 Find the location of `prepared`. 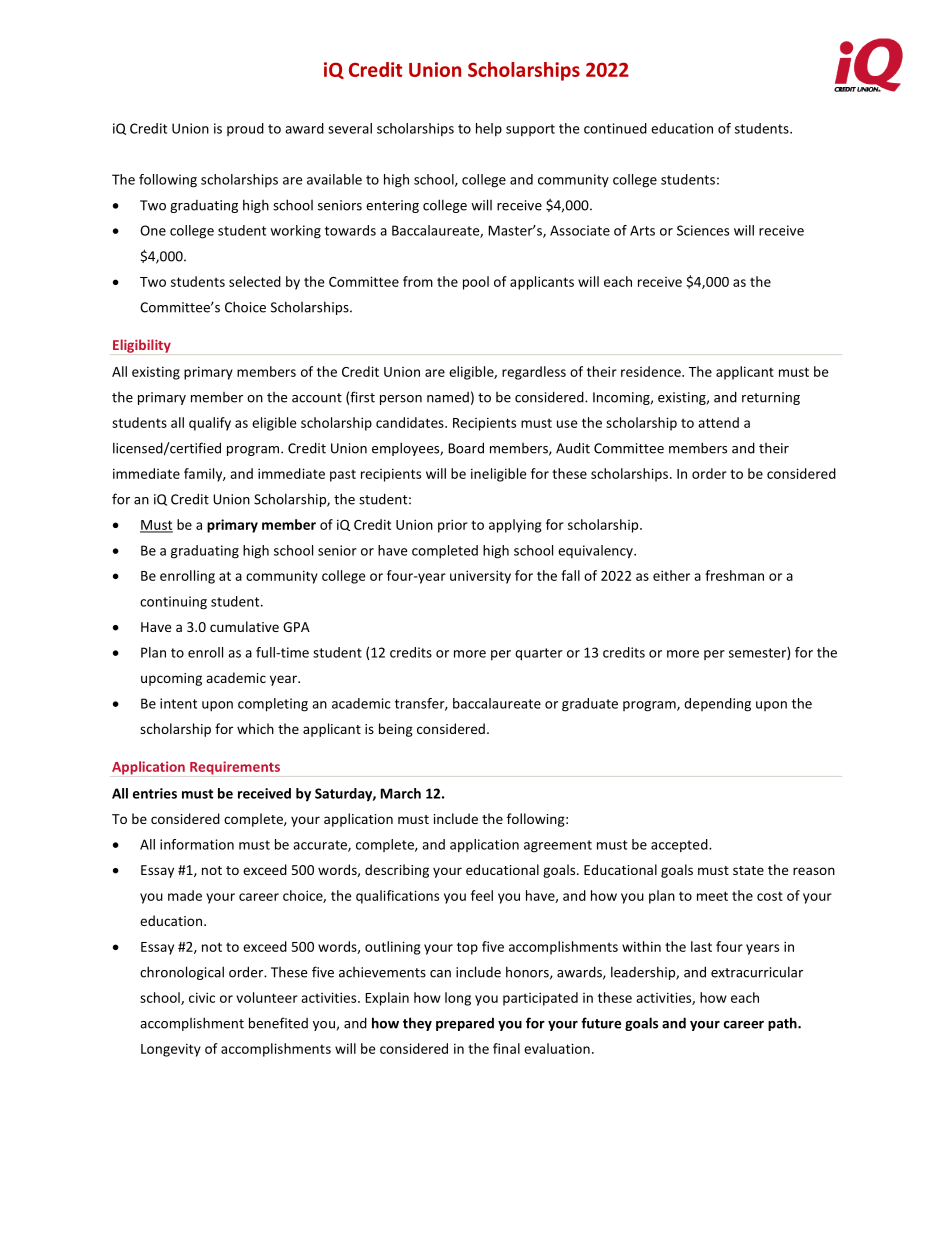

prepared is located at coordinates (465, 1024).
